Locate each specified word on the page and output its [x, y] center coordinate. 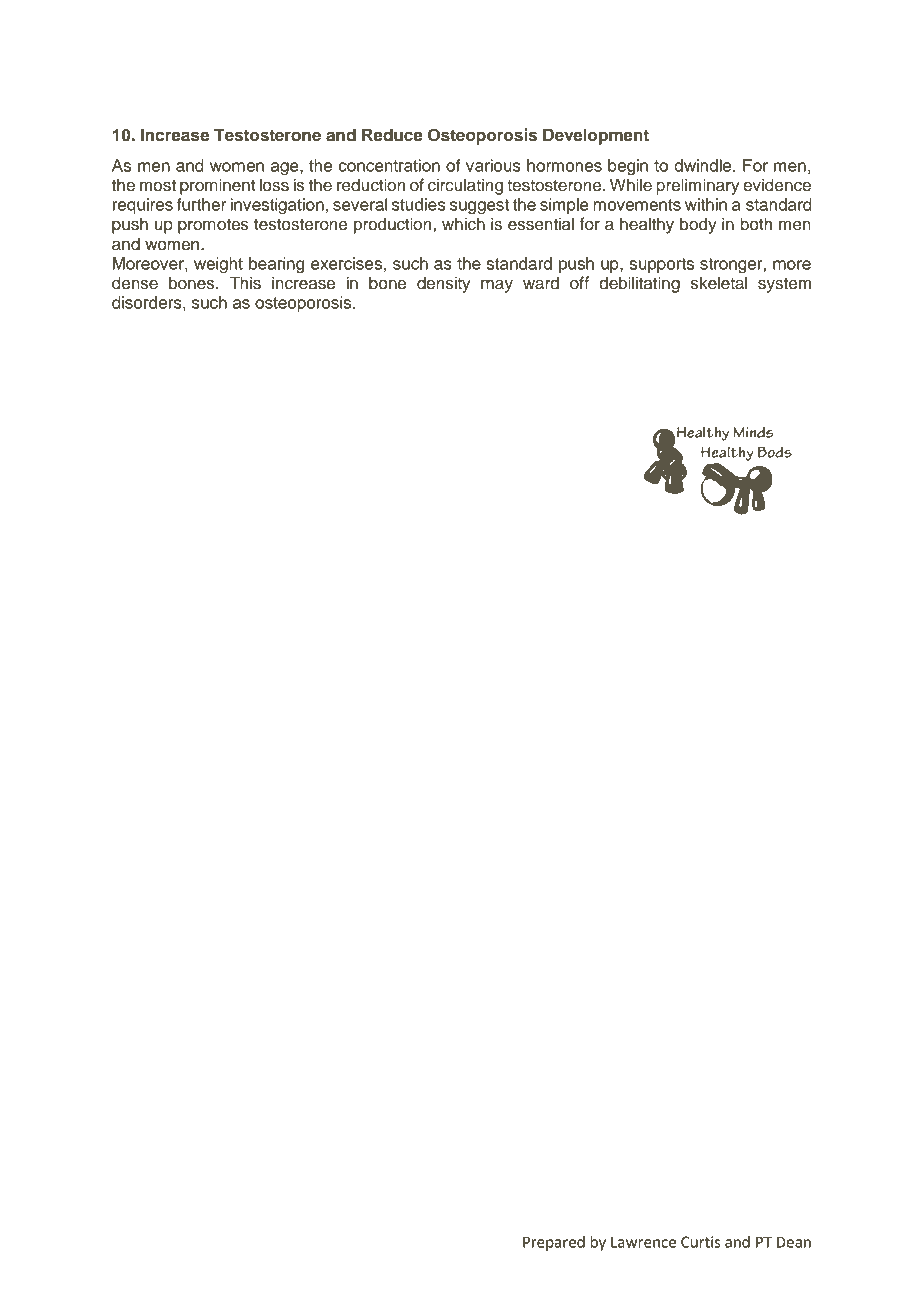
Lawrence [643, 1242]
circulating [465, 186]
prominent [218, 186]
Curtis [700, 1242]
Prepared [554, 1243]
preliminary [698, 186]
